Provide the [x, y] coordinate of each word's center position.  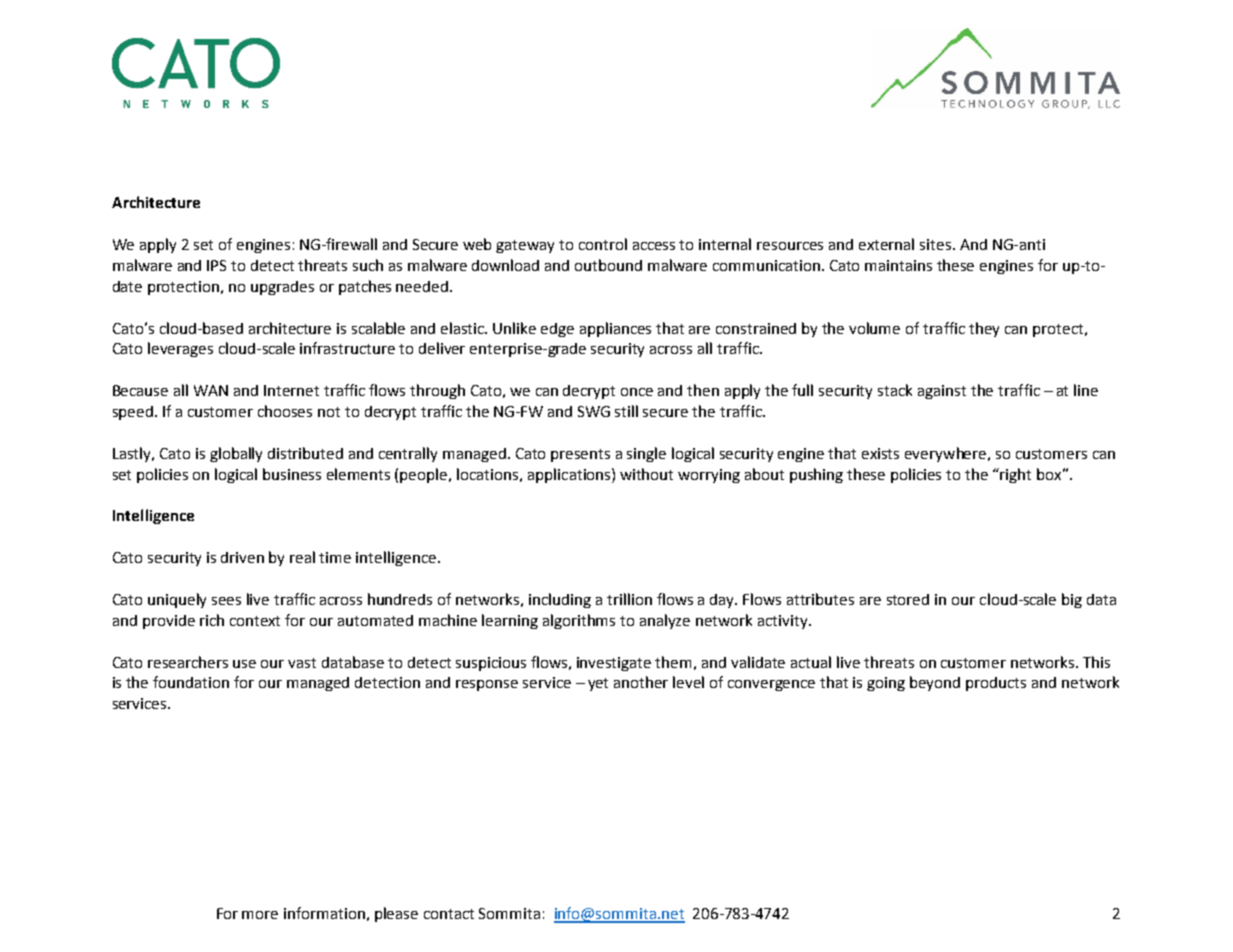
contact [449, 914]
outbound [608, 265]
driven [242, 557]
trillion [629, 599]
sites [937, 244]
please [396, 914]
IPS [216, 265]
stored [908, 599]
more [260, 915]
